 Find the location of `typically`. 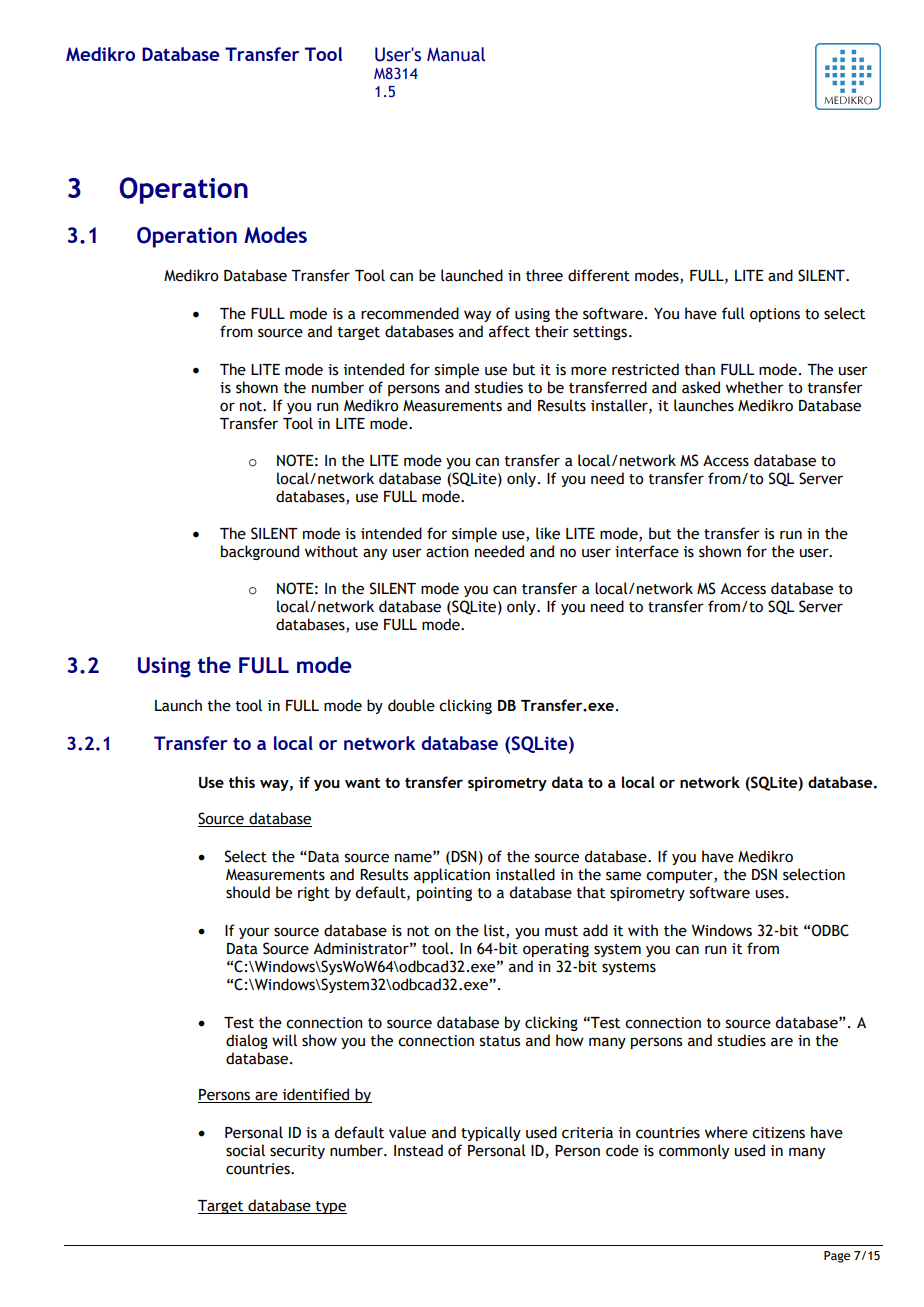

typically is located at coordinates (491, 1133).
